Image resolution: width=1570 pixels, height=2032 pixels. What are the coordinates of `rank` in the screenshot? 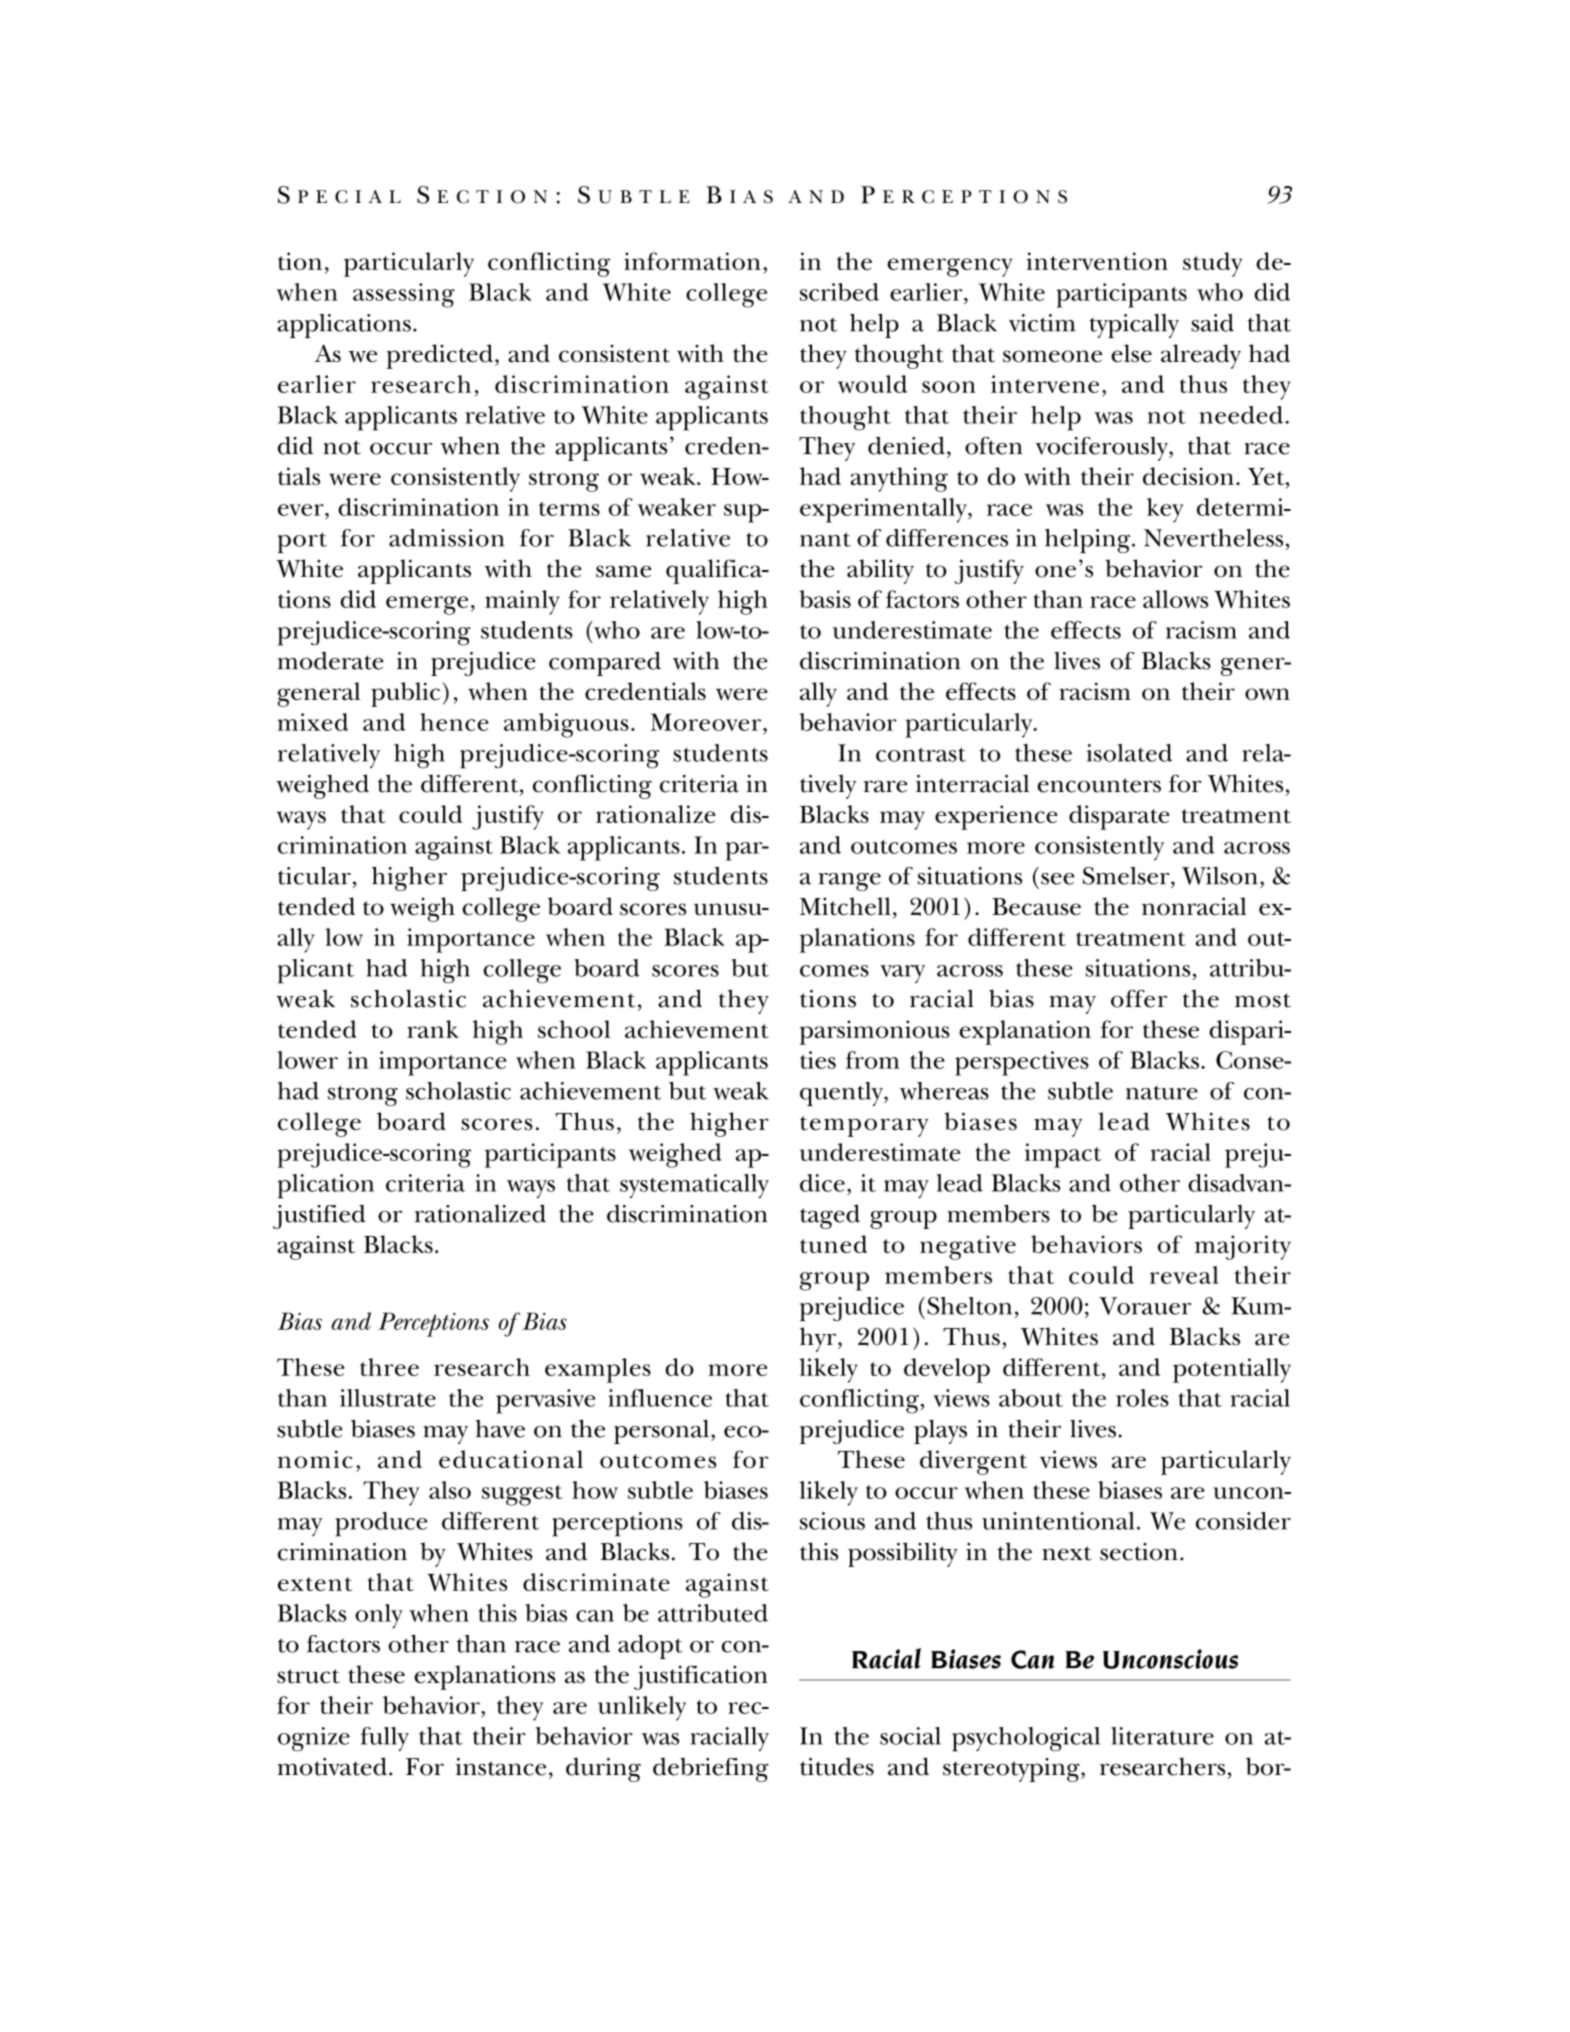 It's located at (433, 1029).
